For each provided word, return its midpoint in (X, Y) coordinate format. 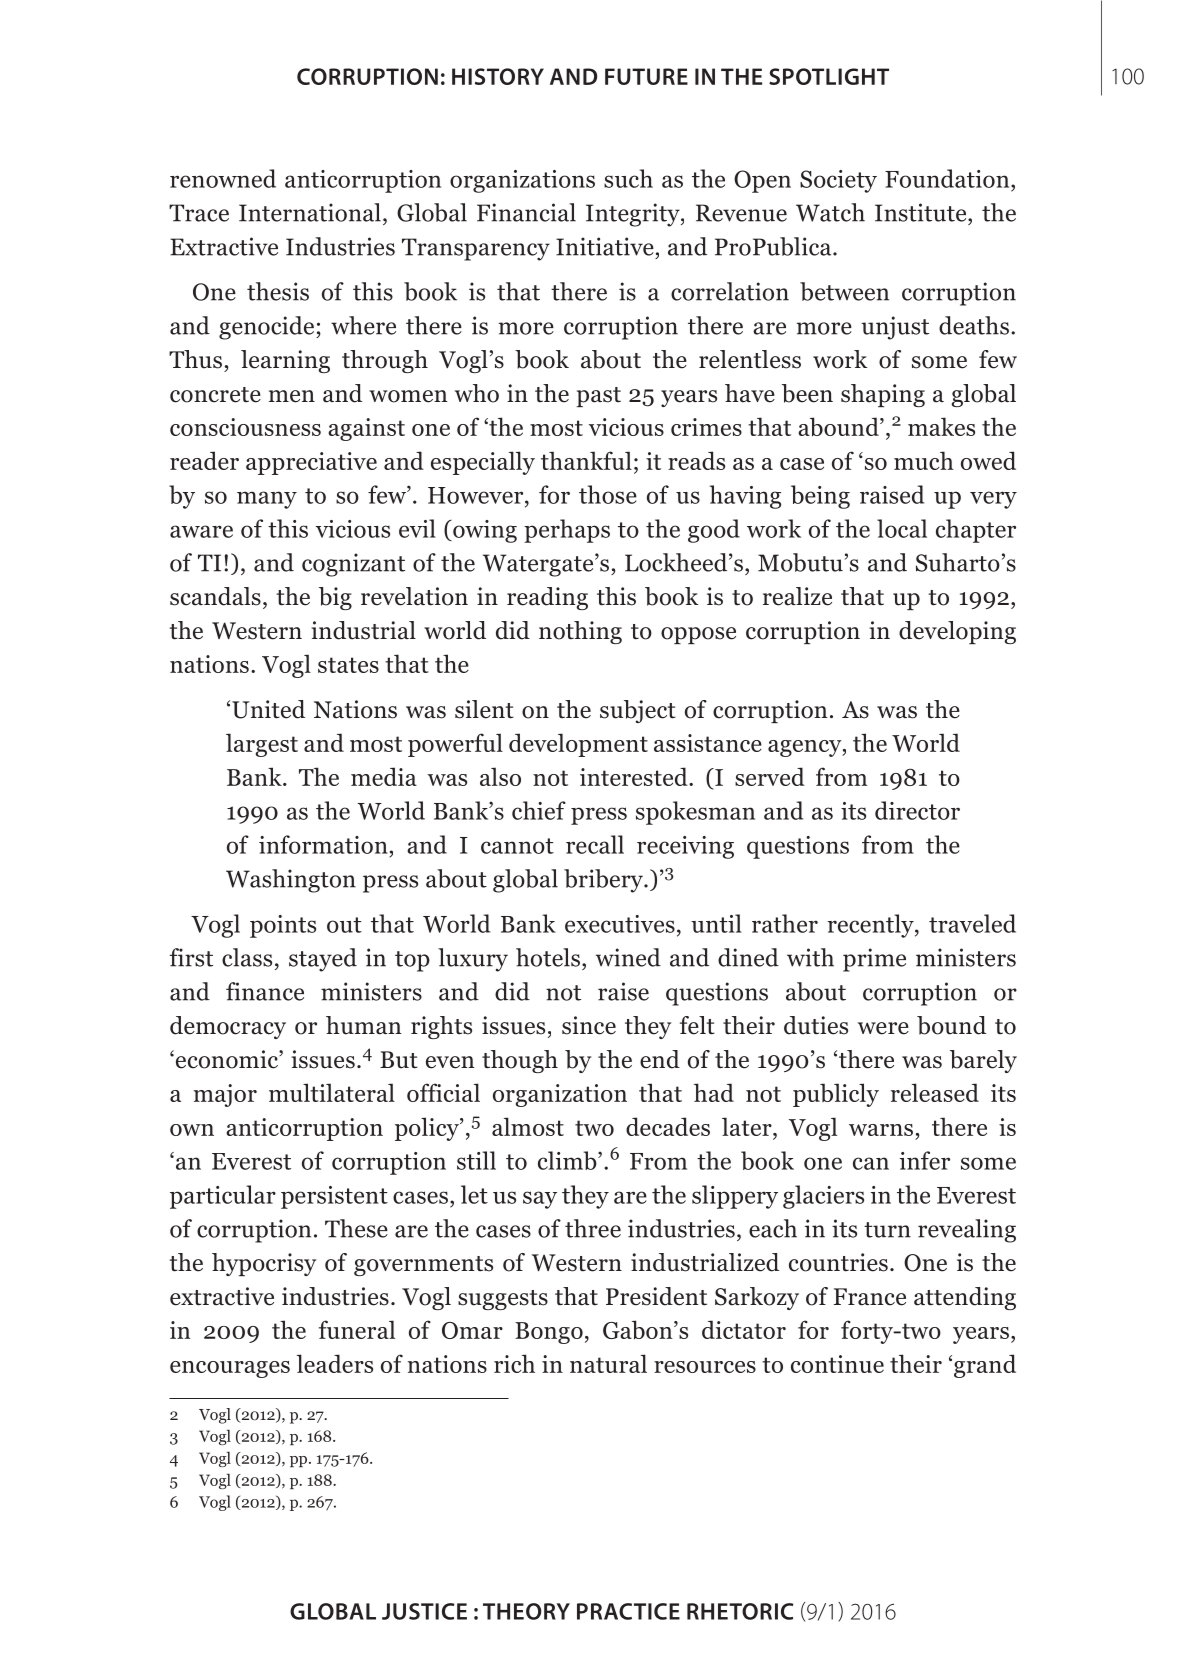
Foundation (948, 178)
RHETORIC (740, 1611)
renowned (223, 178)
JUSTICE (424, 1611)
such (628, 178)
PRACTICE (628, 1611)
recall (595, 844)
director (917, 810)
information (323, 844)
